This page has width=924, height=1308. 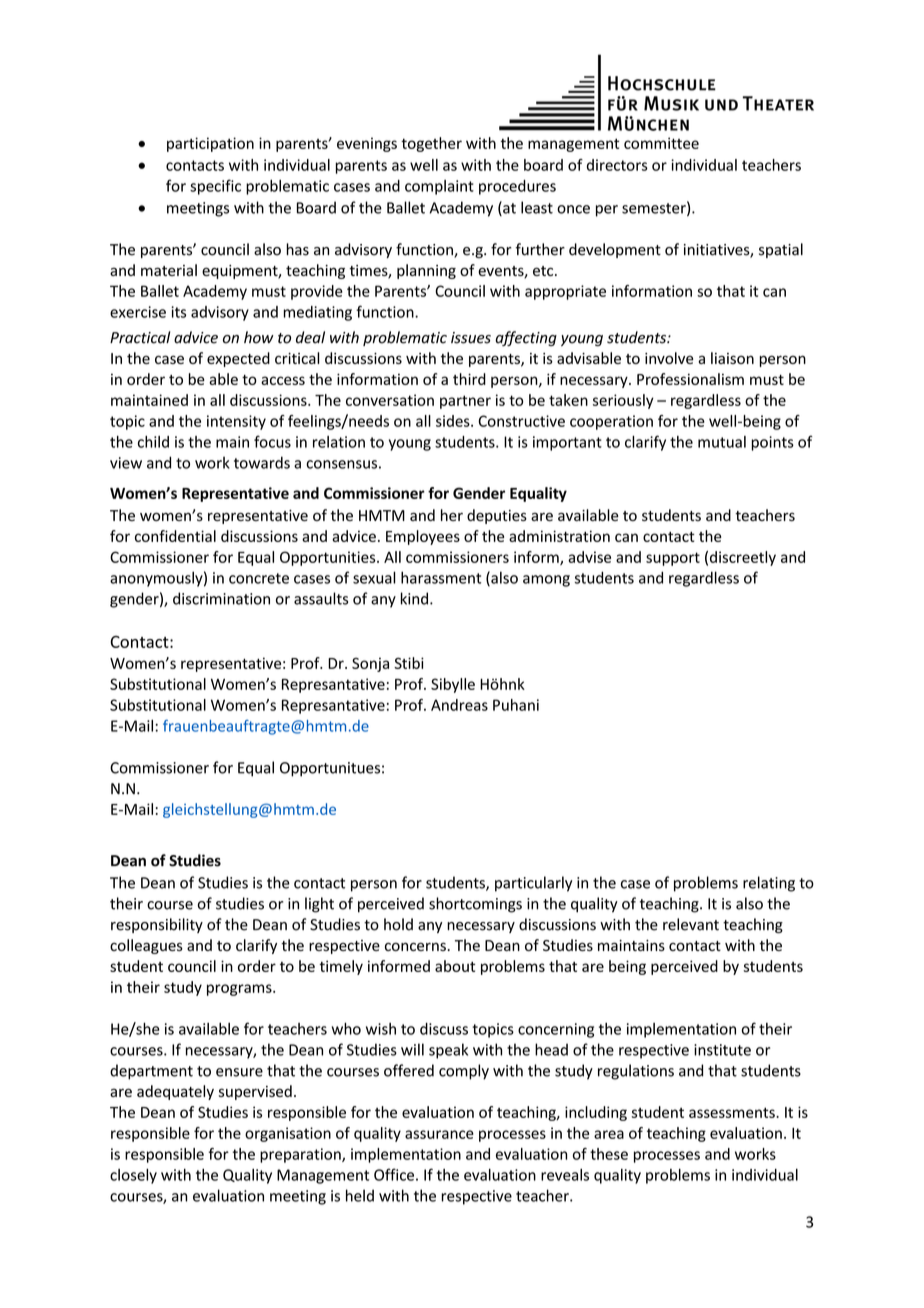 I want to click on mutual, so click(x=722, y=442).
